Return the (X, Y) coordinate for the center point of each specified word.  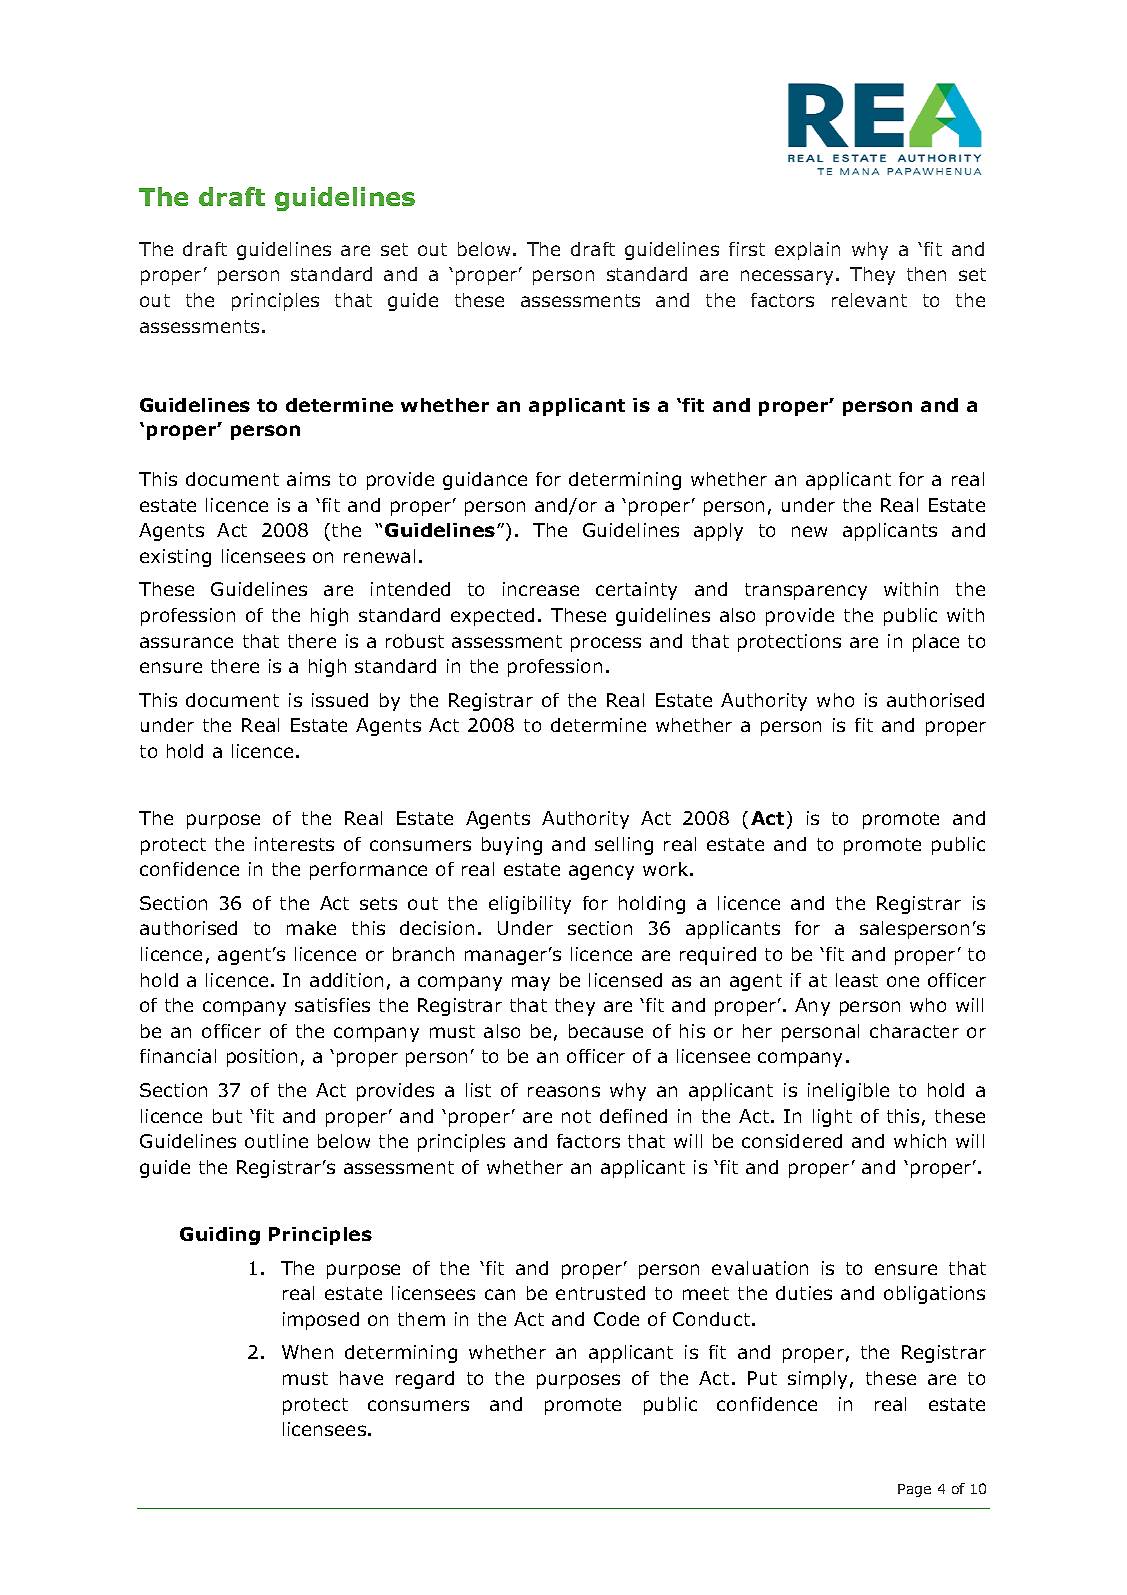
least (857, 980)
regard (425, 1380)
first (747, 249)
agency (601, 872)
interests (294, 844)
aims (308, 479)
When (307, 1352)
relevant (869, 300)
